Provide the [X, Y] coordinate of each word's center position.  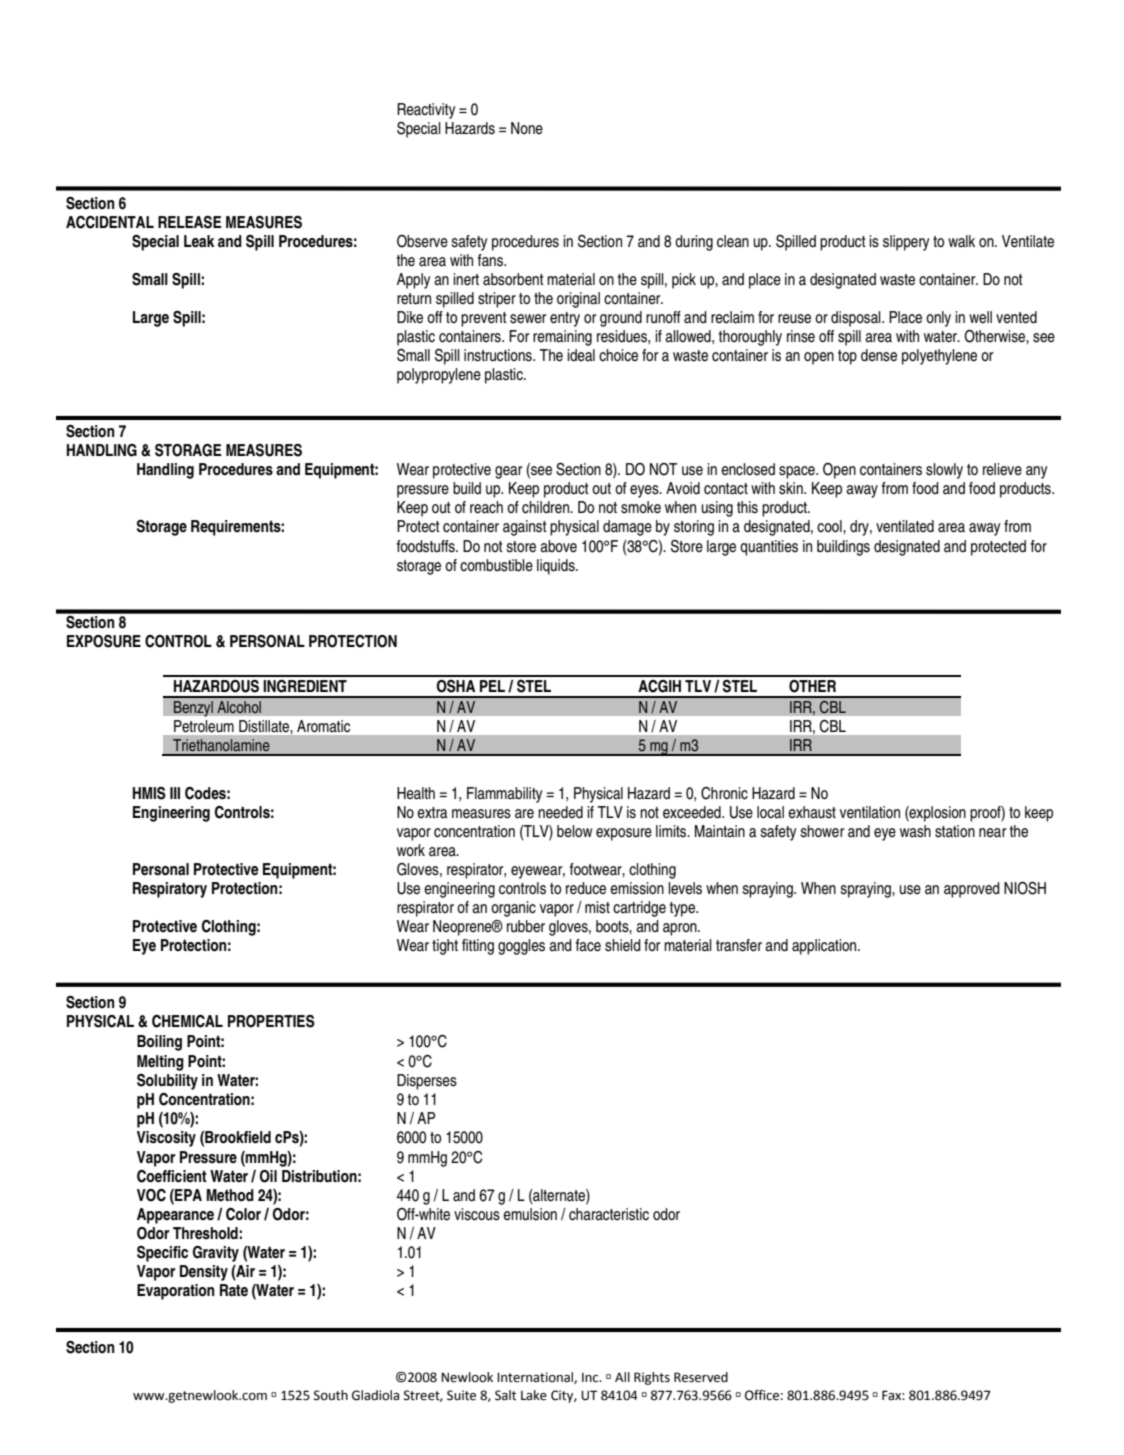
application [825, 947]
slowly [944, 471]
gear [509, 472]
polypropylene [439, 376]
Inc [591, 1378]
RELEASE [189, 222]
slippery [906, 243]
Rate [234, 1290]
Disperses [427, 1082]
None [527, 128]
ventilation [870, 812]
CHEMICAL [187, 1021]
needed [560, 812]
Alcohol [239, 707]
